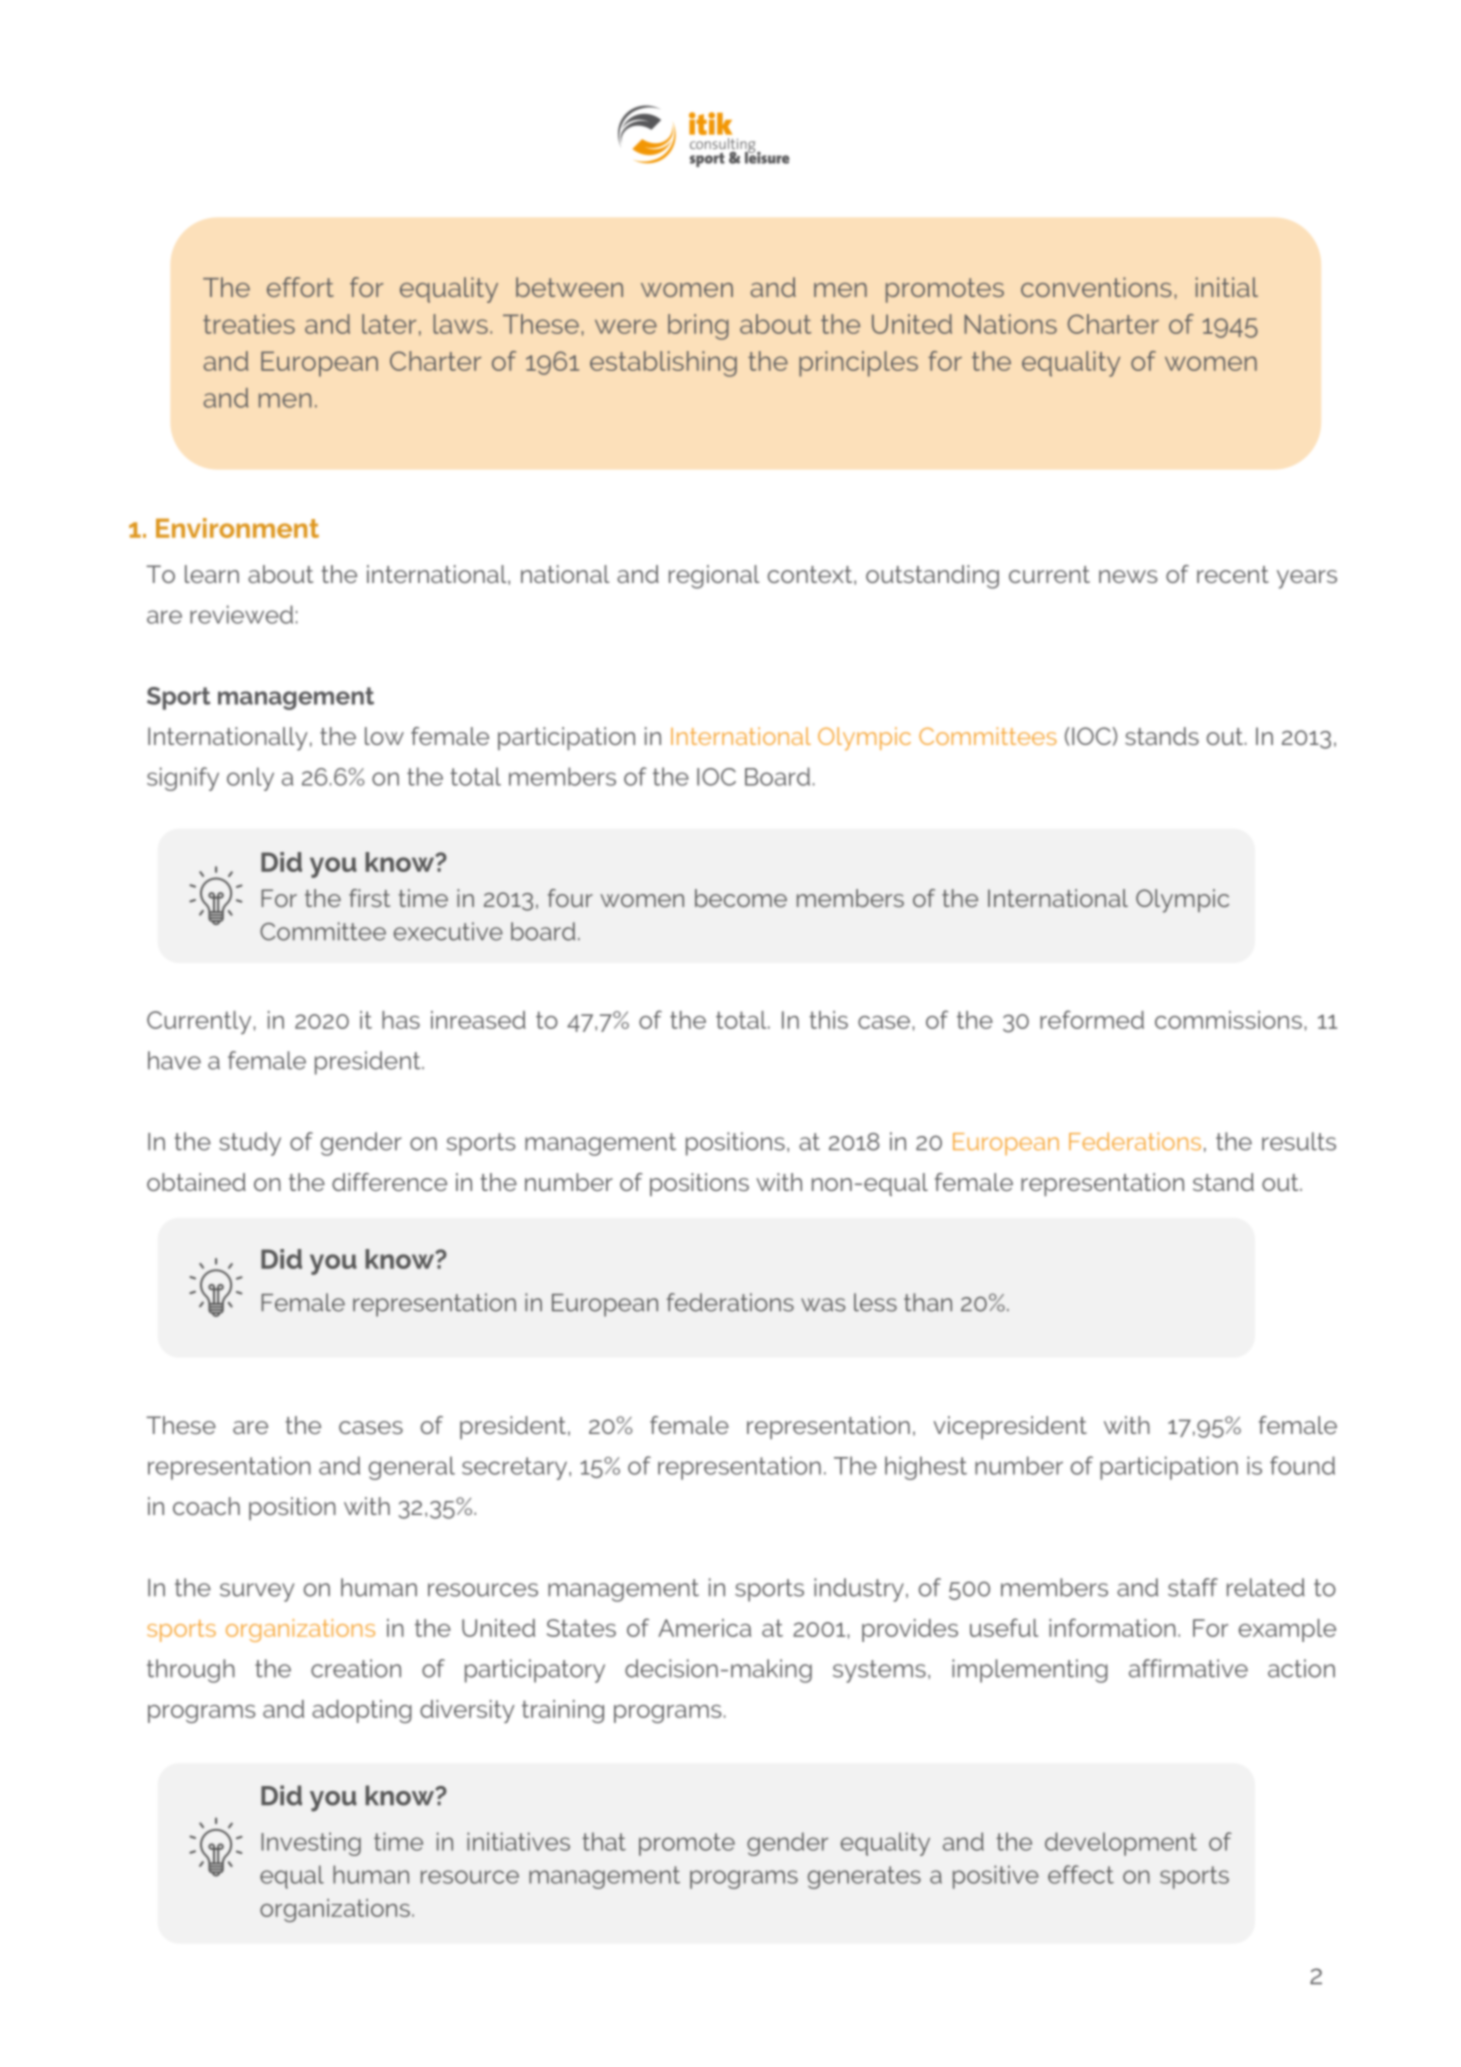 This screenshot has width=1461, height=2067. Describe the element at coordinates (311, 1844) in the screenshot. I see `Investing` at that location.
